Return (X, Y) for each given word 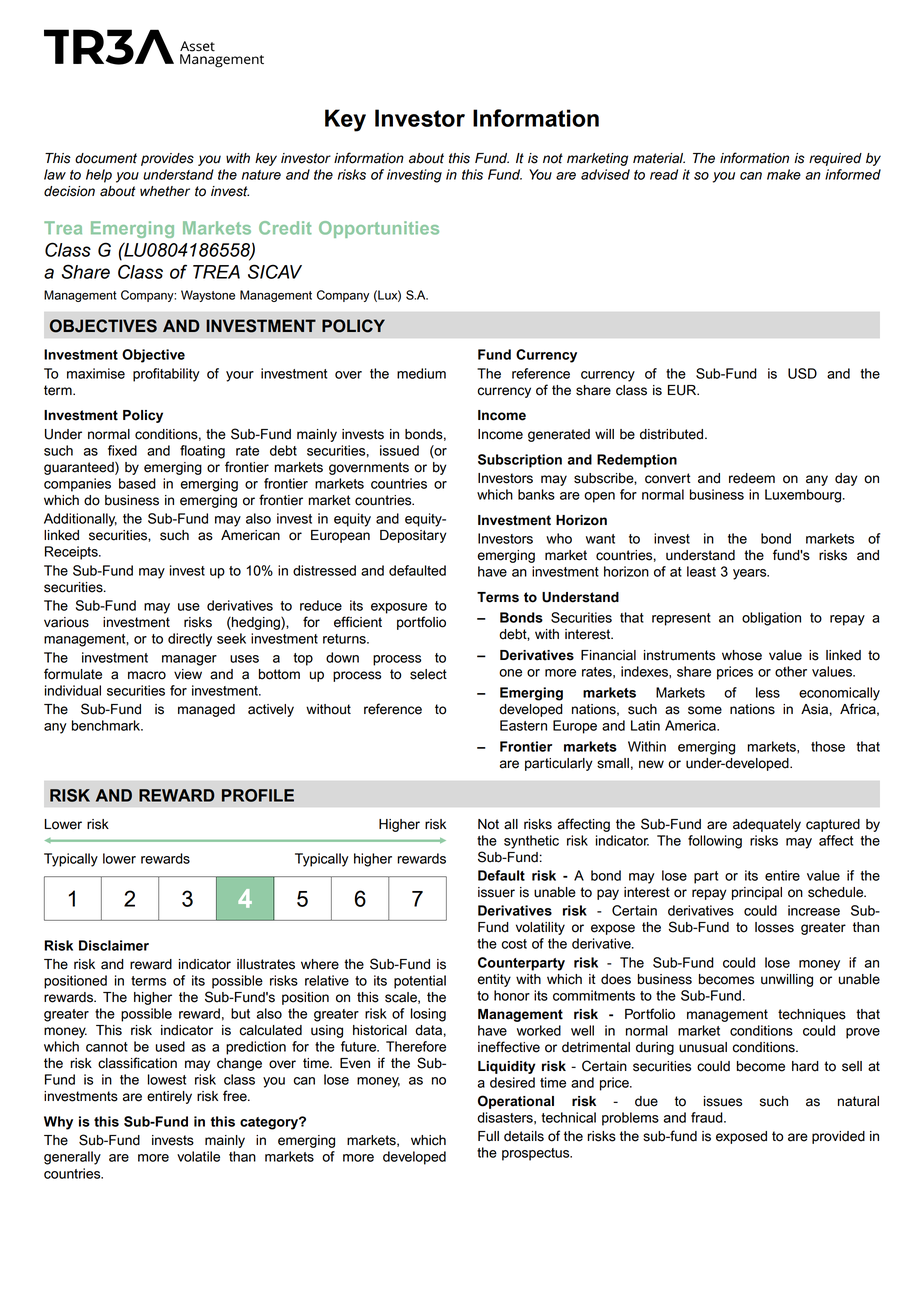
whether (165, 191)
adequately (767, 825)
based (137, 483)
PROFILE (258, 795)
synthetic (531, 842)
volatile (198, 1156)
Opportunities (379, 229)
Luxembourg (804, 496)
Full (488, 1136)
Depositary (413, 536)
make (784, 174)
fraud (708, 1117)
